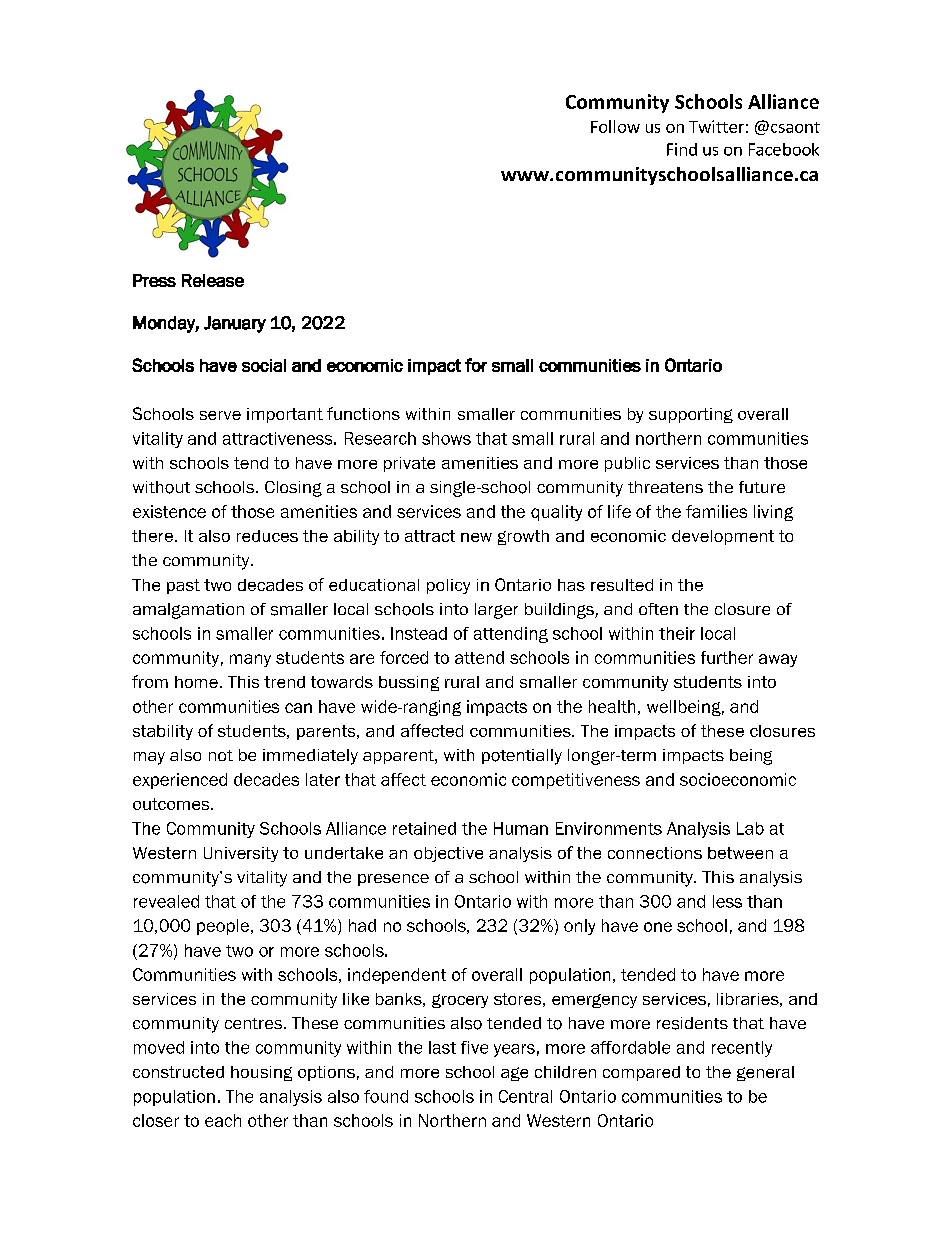  What do you see at coordinates (213, 280) in the screenshot?
I see `Release` at bounding box center [213, 280].
